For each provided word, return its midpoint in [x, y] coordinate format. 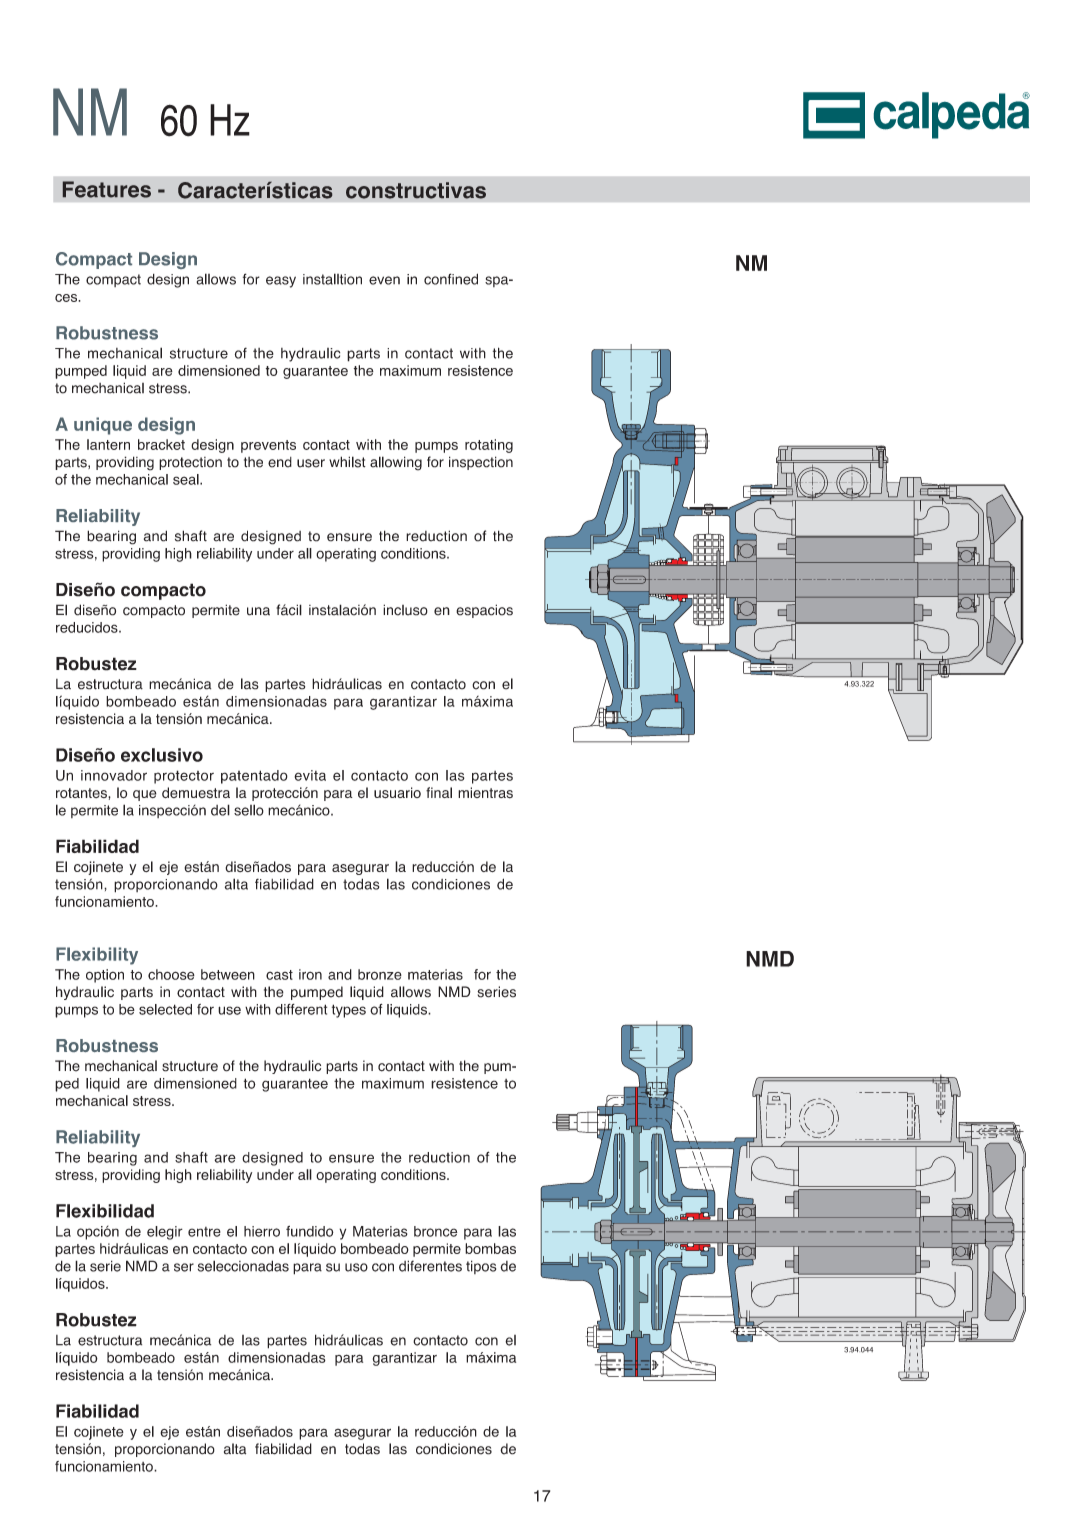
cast [279, 975]
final [439, 792]
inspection [481, 463]
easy [281, 282]
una [258, 611]
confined [451, 279]
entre [204, 1232]
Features [107, 189]
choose [171, 974]
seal [187, 479]
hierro [262, 1231]
